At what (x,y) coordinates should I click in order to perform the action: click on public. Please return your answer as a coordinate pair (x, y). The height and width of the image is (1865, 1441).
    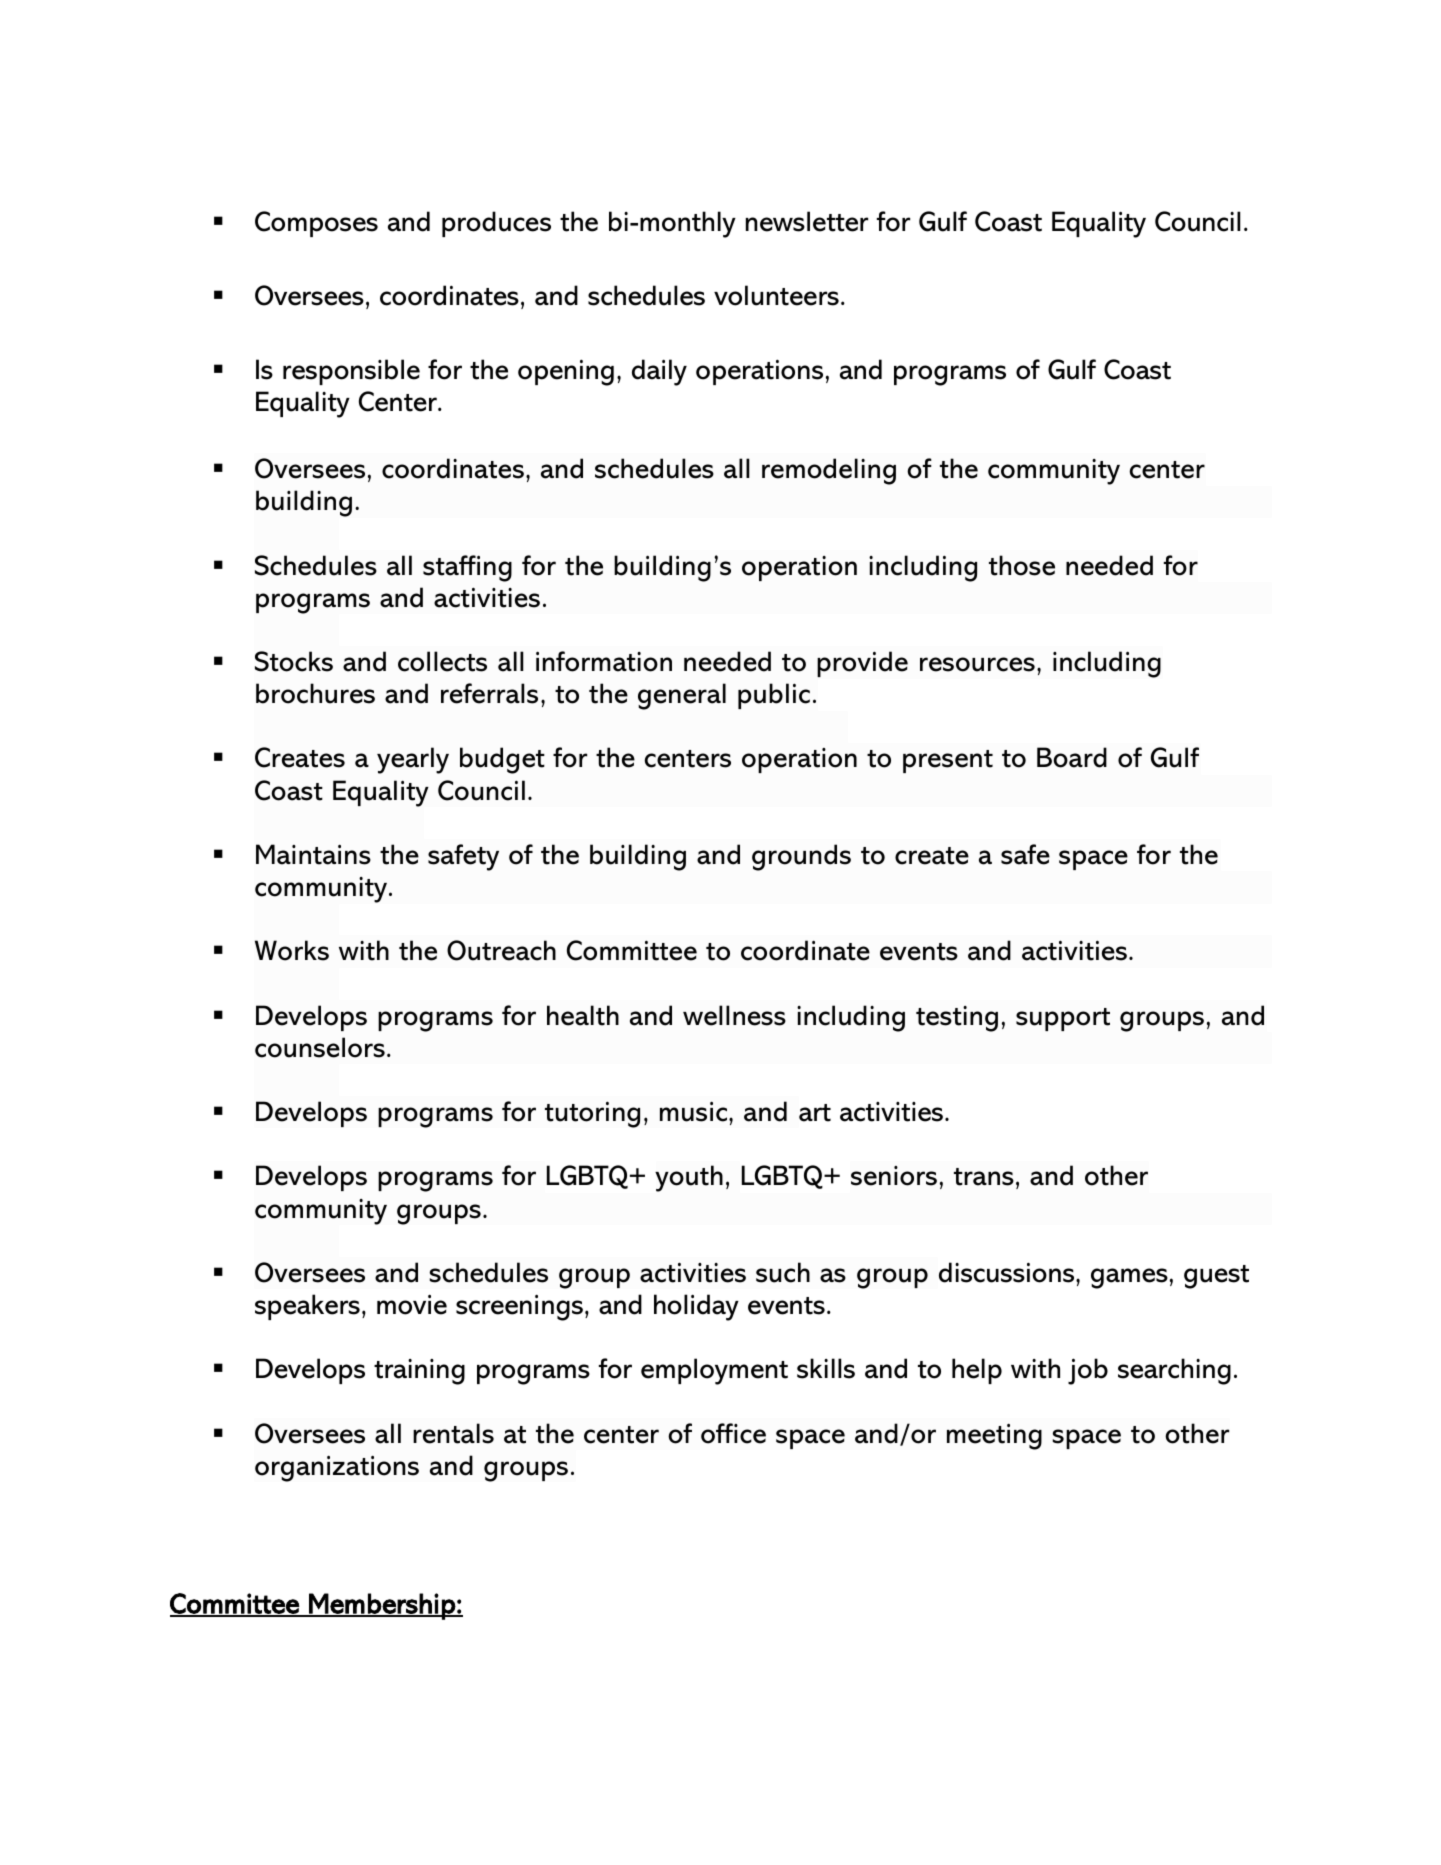
    Looking at the image, I should click on (774, 696).
